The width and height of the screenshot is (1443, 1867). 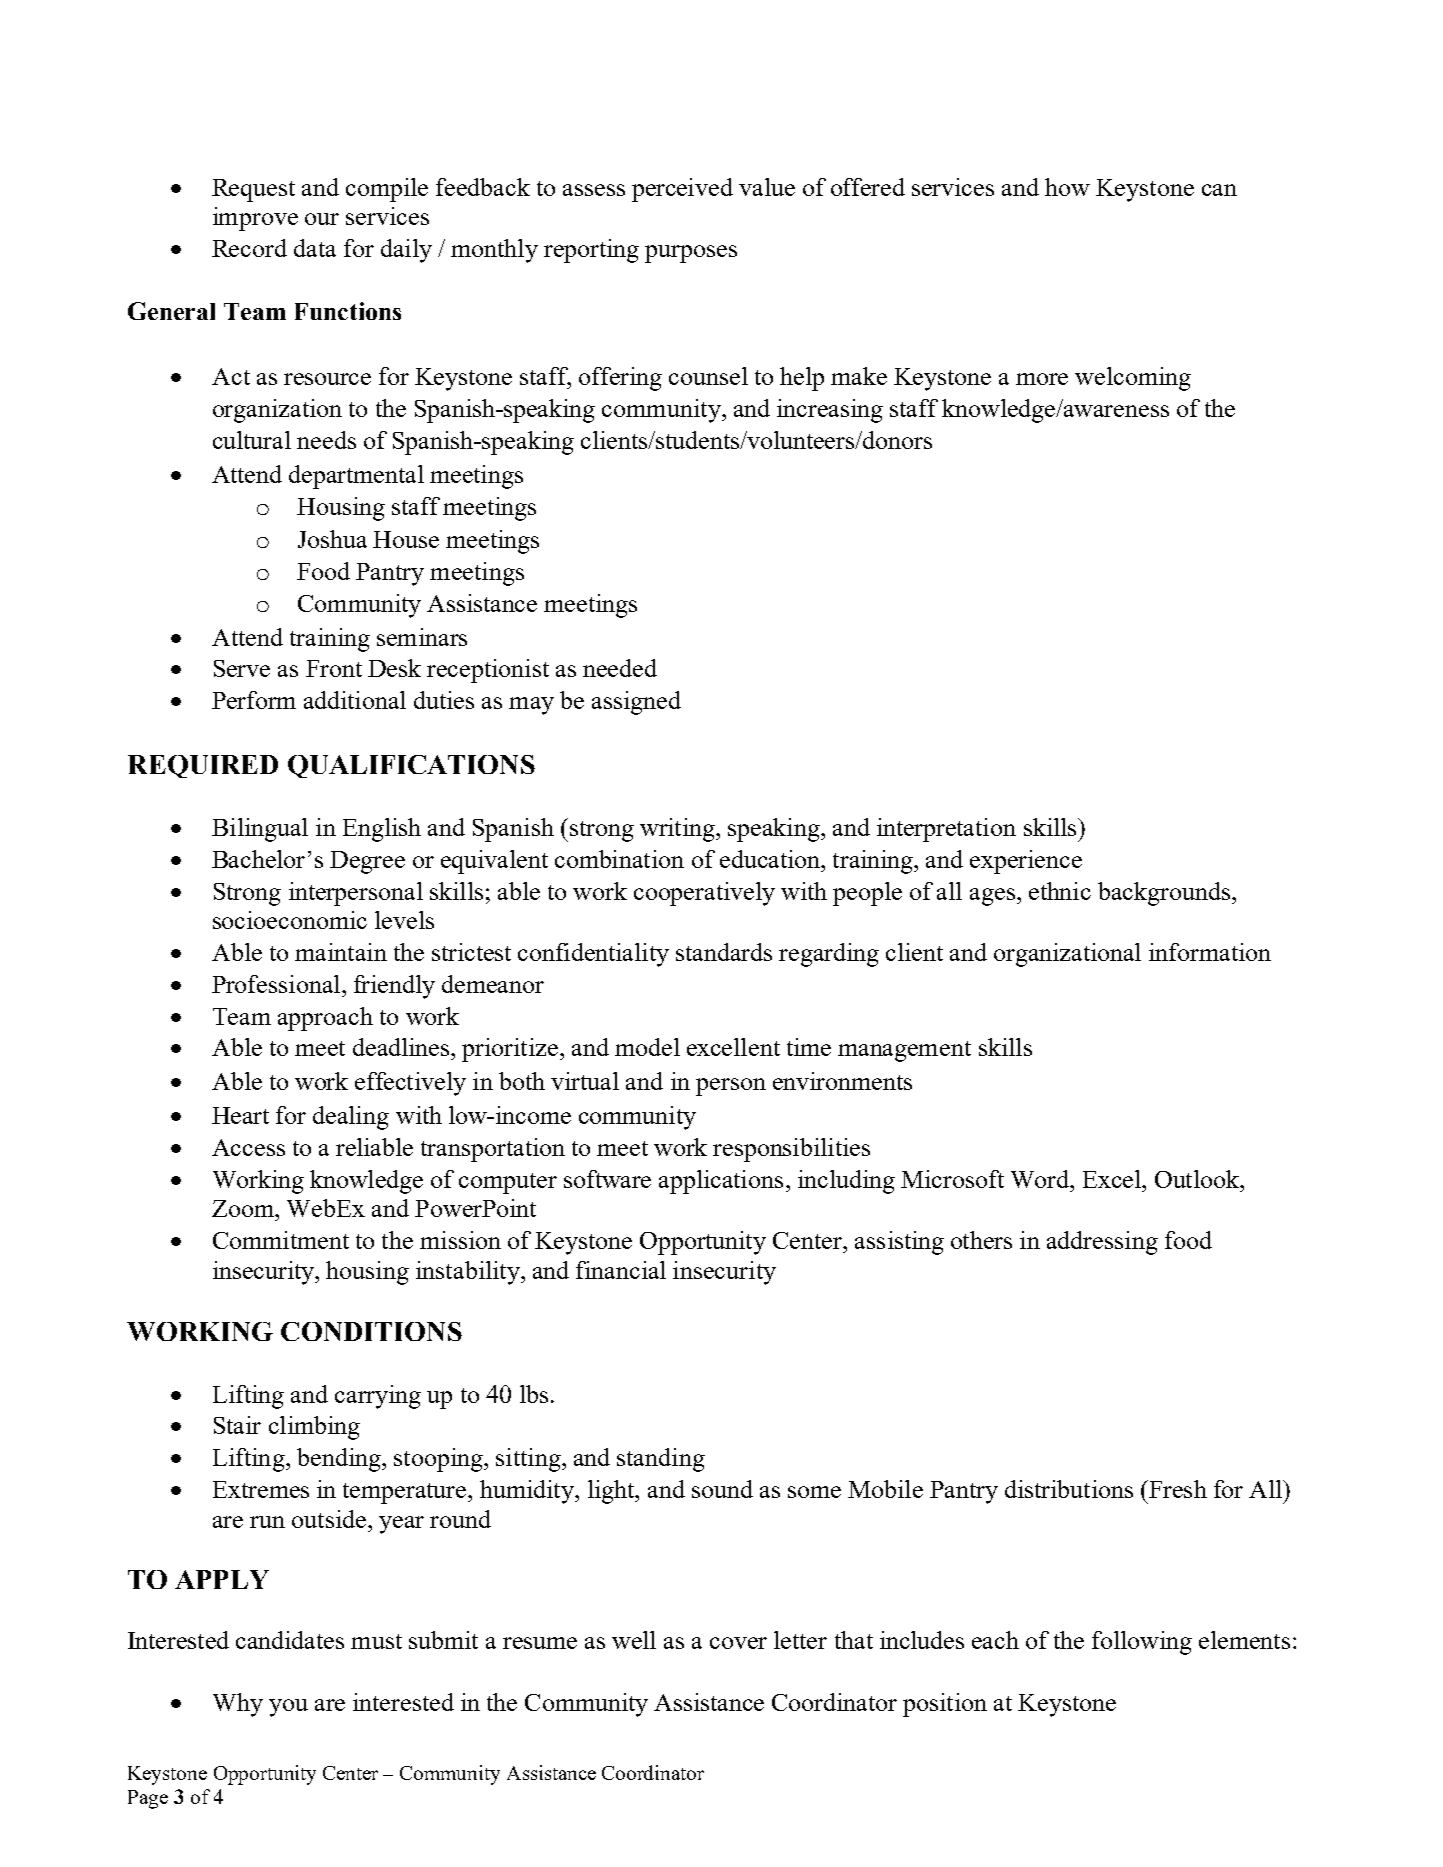 What do you see at coordinates (260, 830) in the screenshot?
I see `Bilingual` at bounding box center [260, 830].
